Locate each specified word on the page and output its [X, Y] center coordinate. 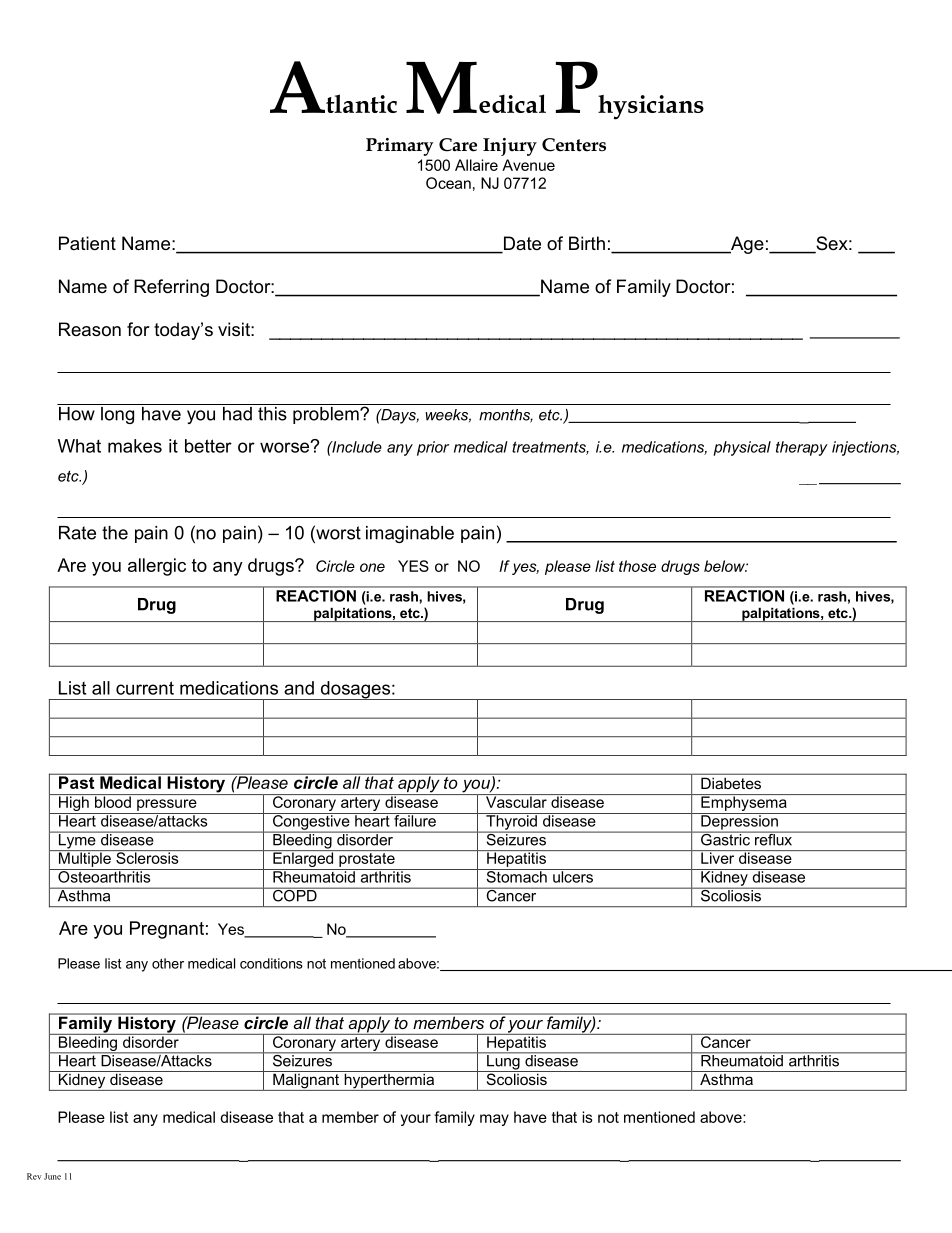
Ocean [448, 183]
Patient [87, 243]
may [494, 1120]
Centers [574, 145]
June [52, 1176]
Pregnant [167, 930]
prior [433, 448]
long [118, 414]
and [299, 688]
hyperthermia [389, 1081]
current [145, 688]
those [637, 566]
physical [742, 448]
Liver [718, 857]
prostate [367, 858]
